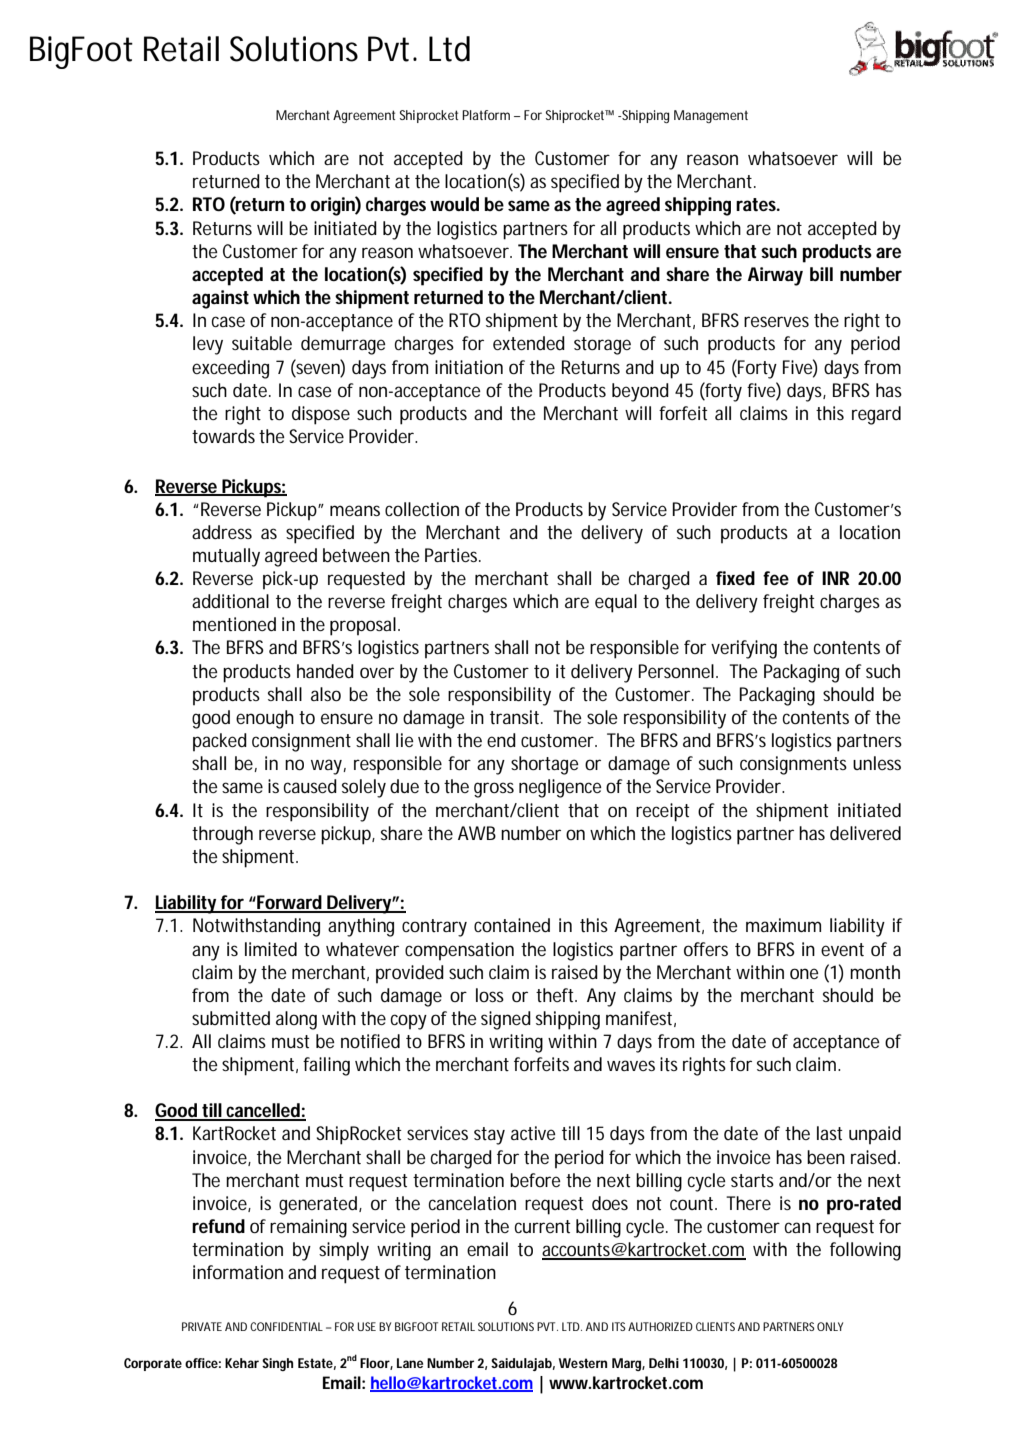 This document has height=1451, width=1025. Describe the element at coordinates (202, 1326) in the document. I see `PRIVATE` at that location.
